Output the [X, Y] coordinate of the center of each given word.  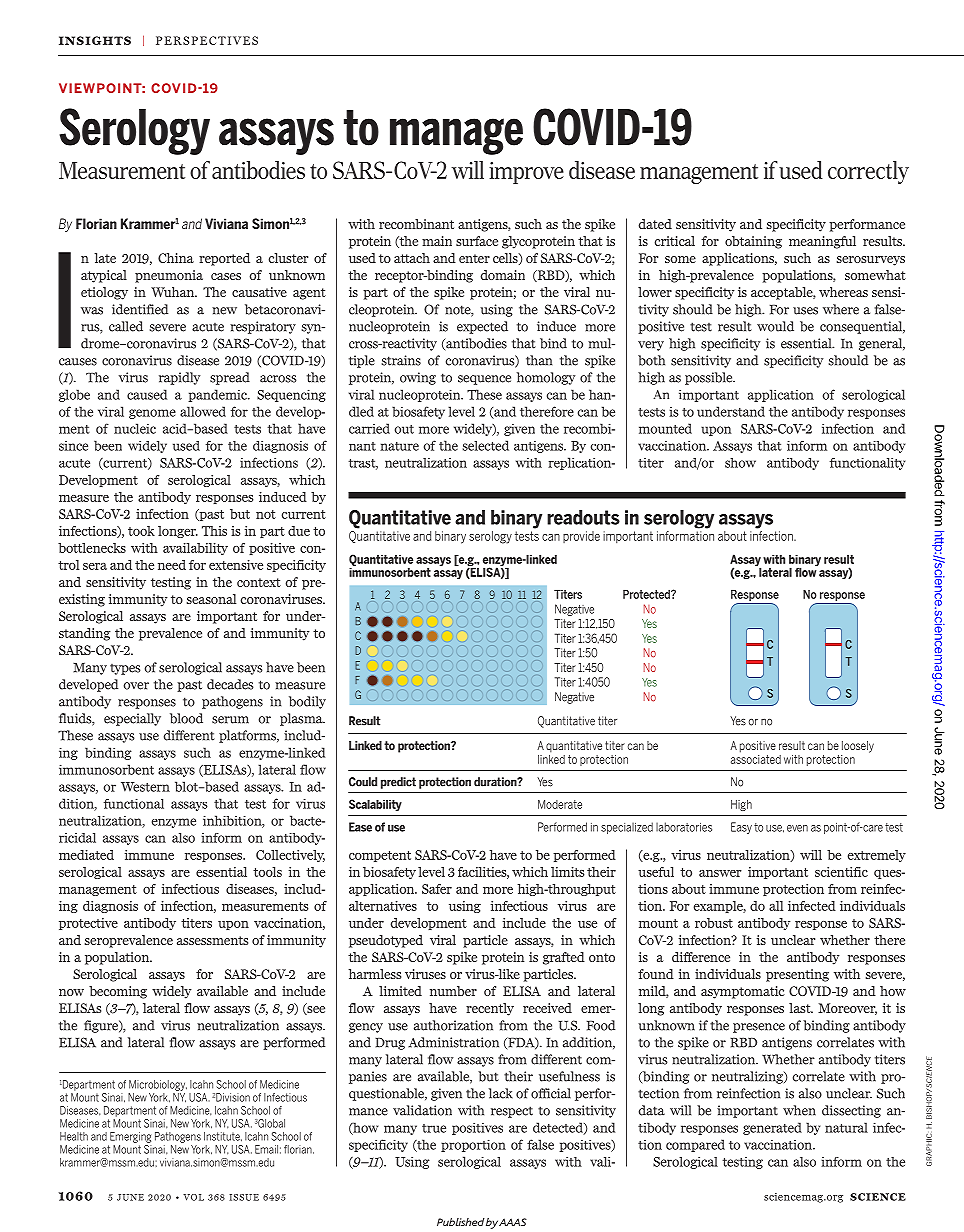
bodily [307, 702]
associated [756, 758]
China [176, 258]
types [125, 669]
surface [477, 241]
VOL [193, 1197]
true [434, 1128]
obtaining [753, 242]
